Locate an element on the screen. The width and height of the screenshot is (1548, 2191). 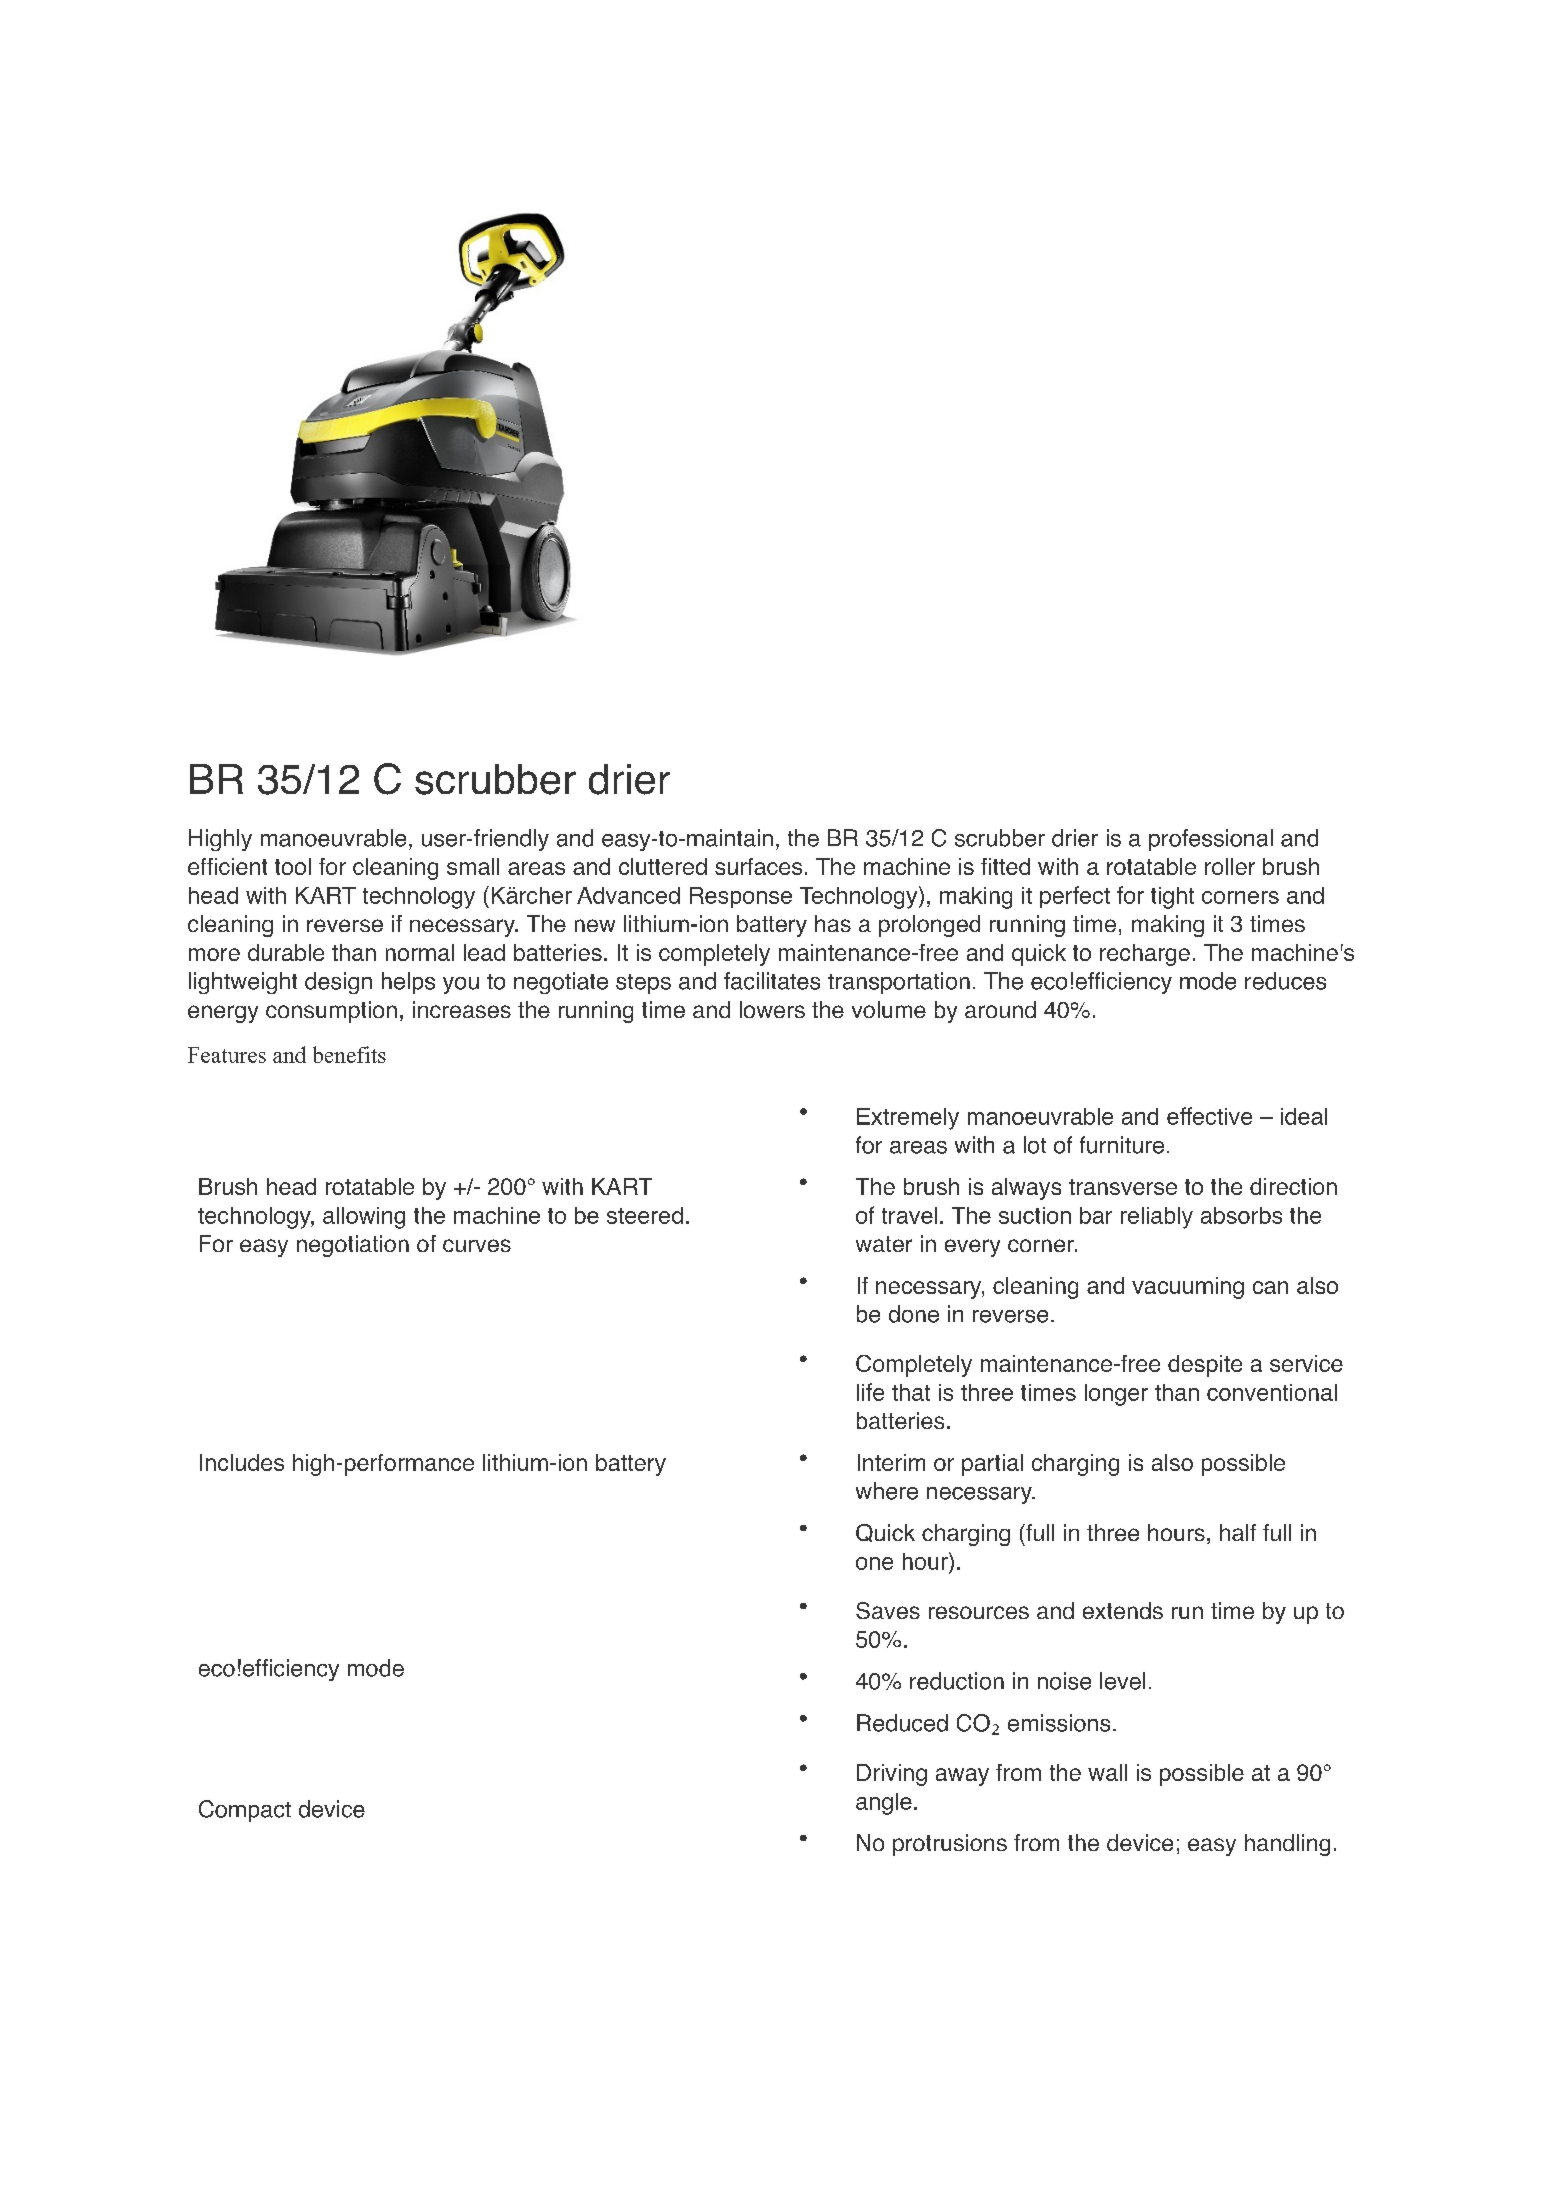
Compact is located at coordinates (245, 1811).
